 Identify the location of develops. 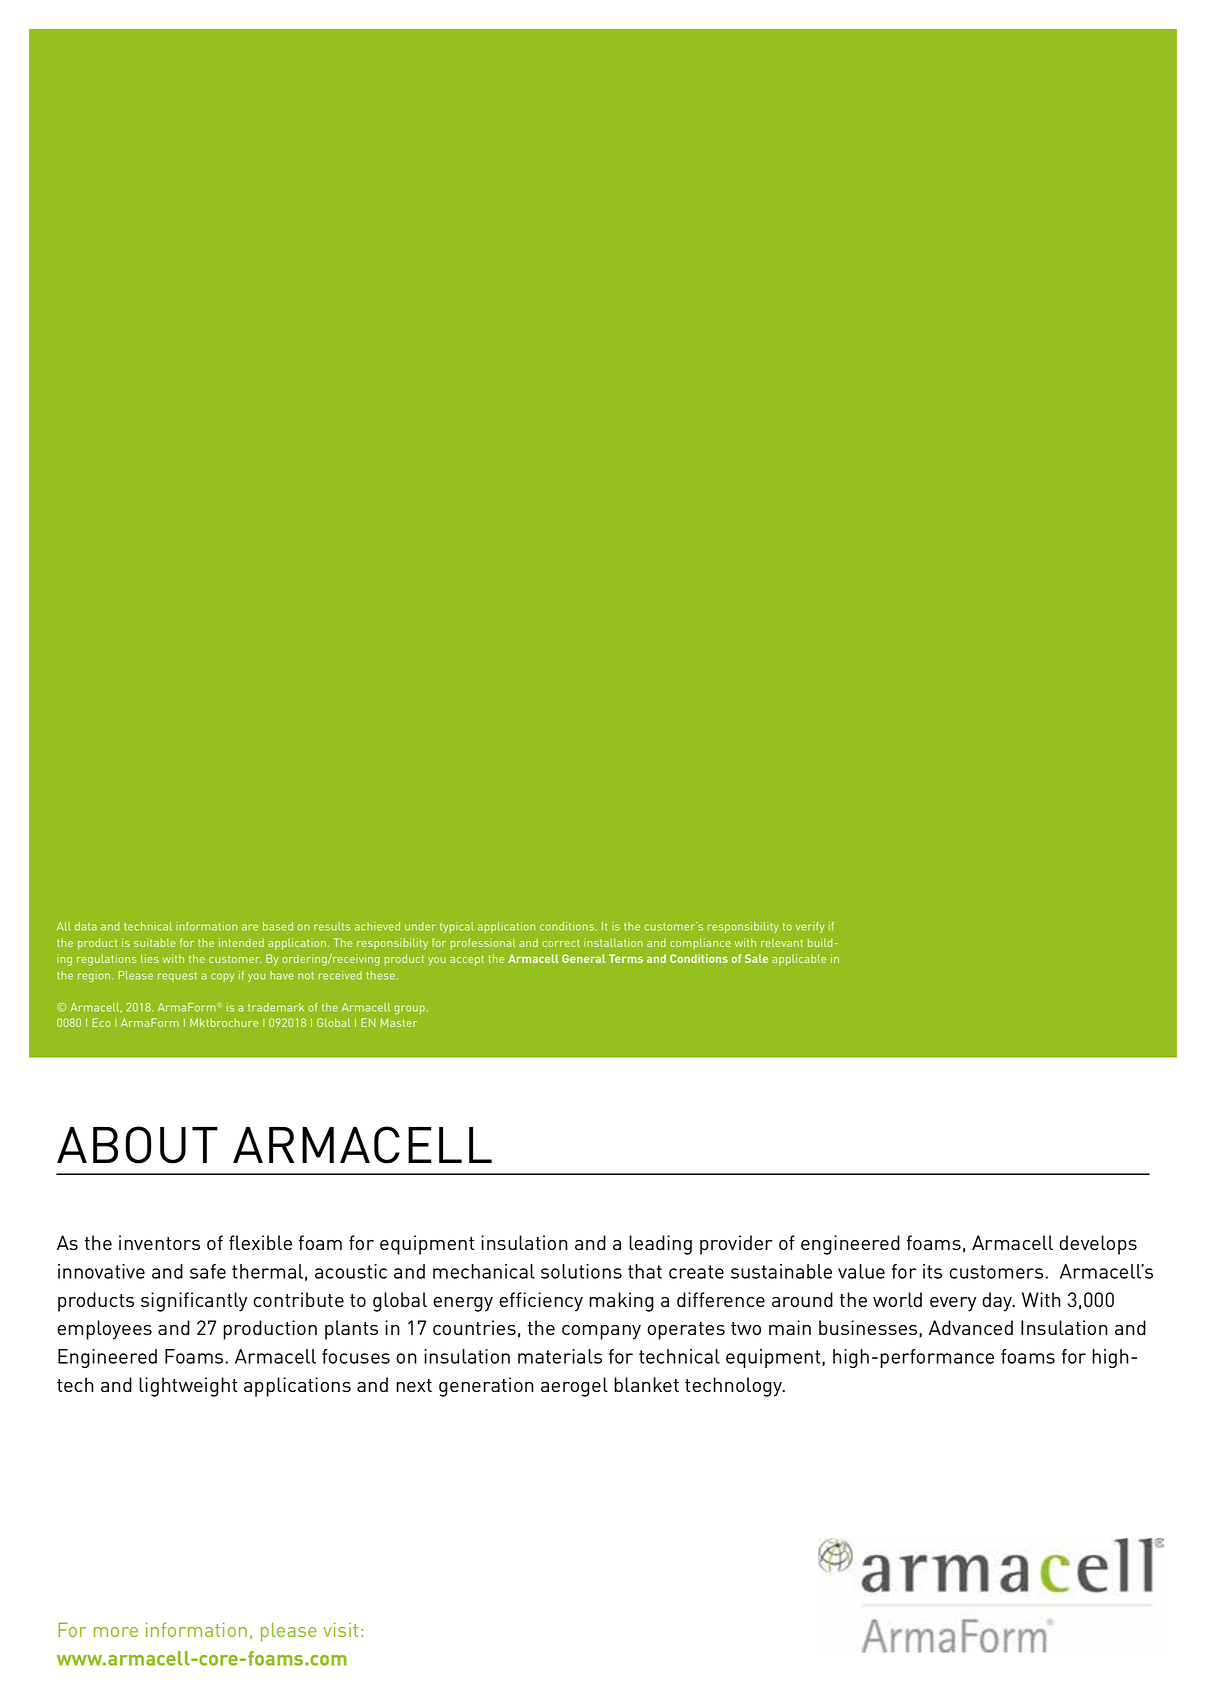
(1098, 1245).
